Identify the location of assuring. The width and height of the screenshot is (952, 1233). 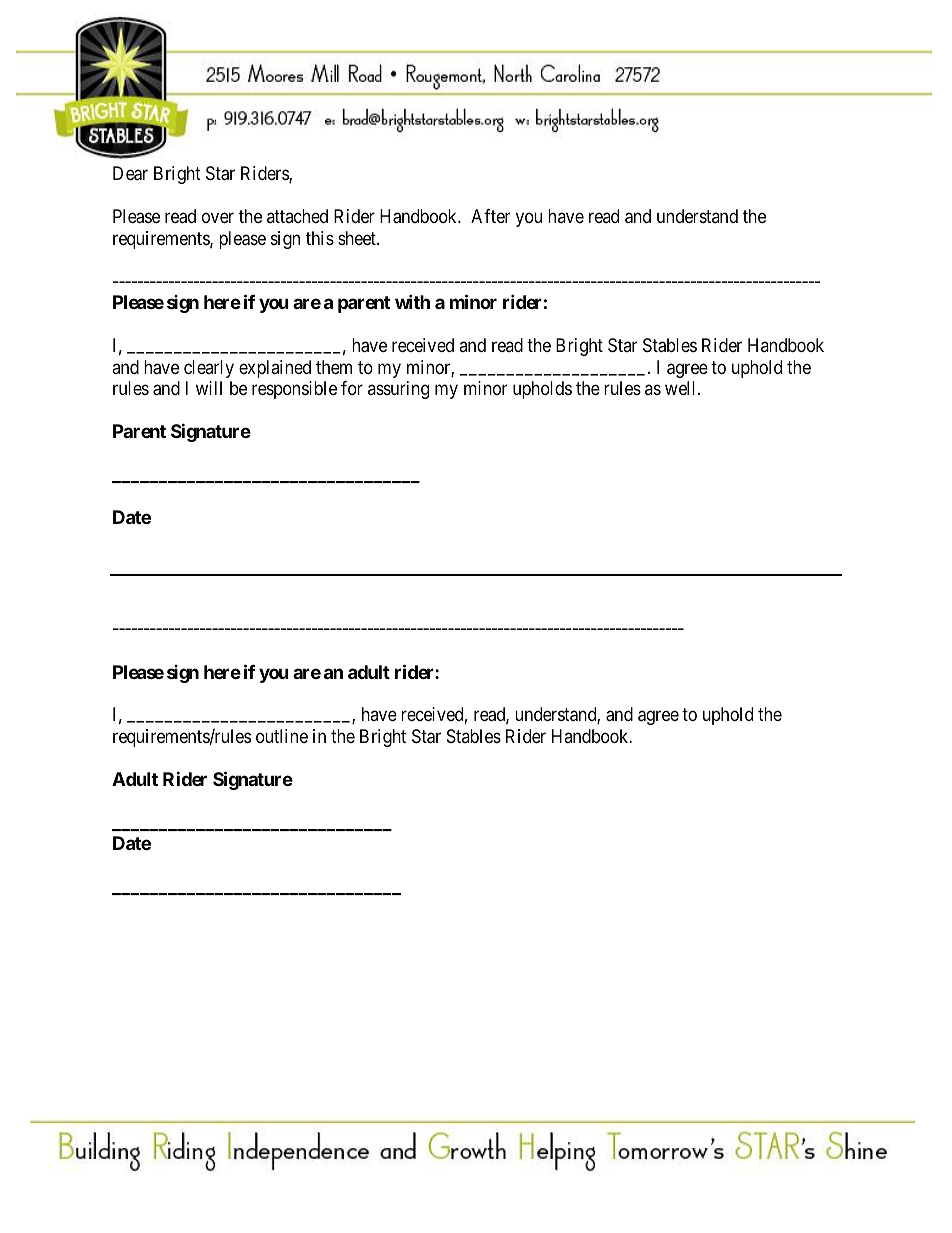
(398, 390).
